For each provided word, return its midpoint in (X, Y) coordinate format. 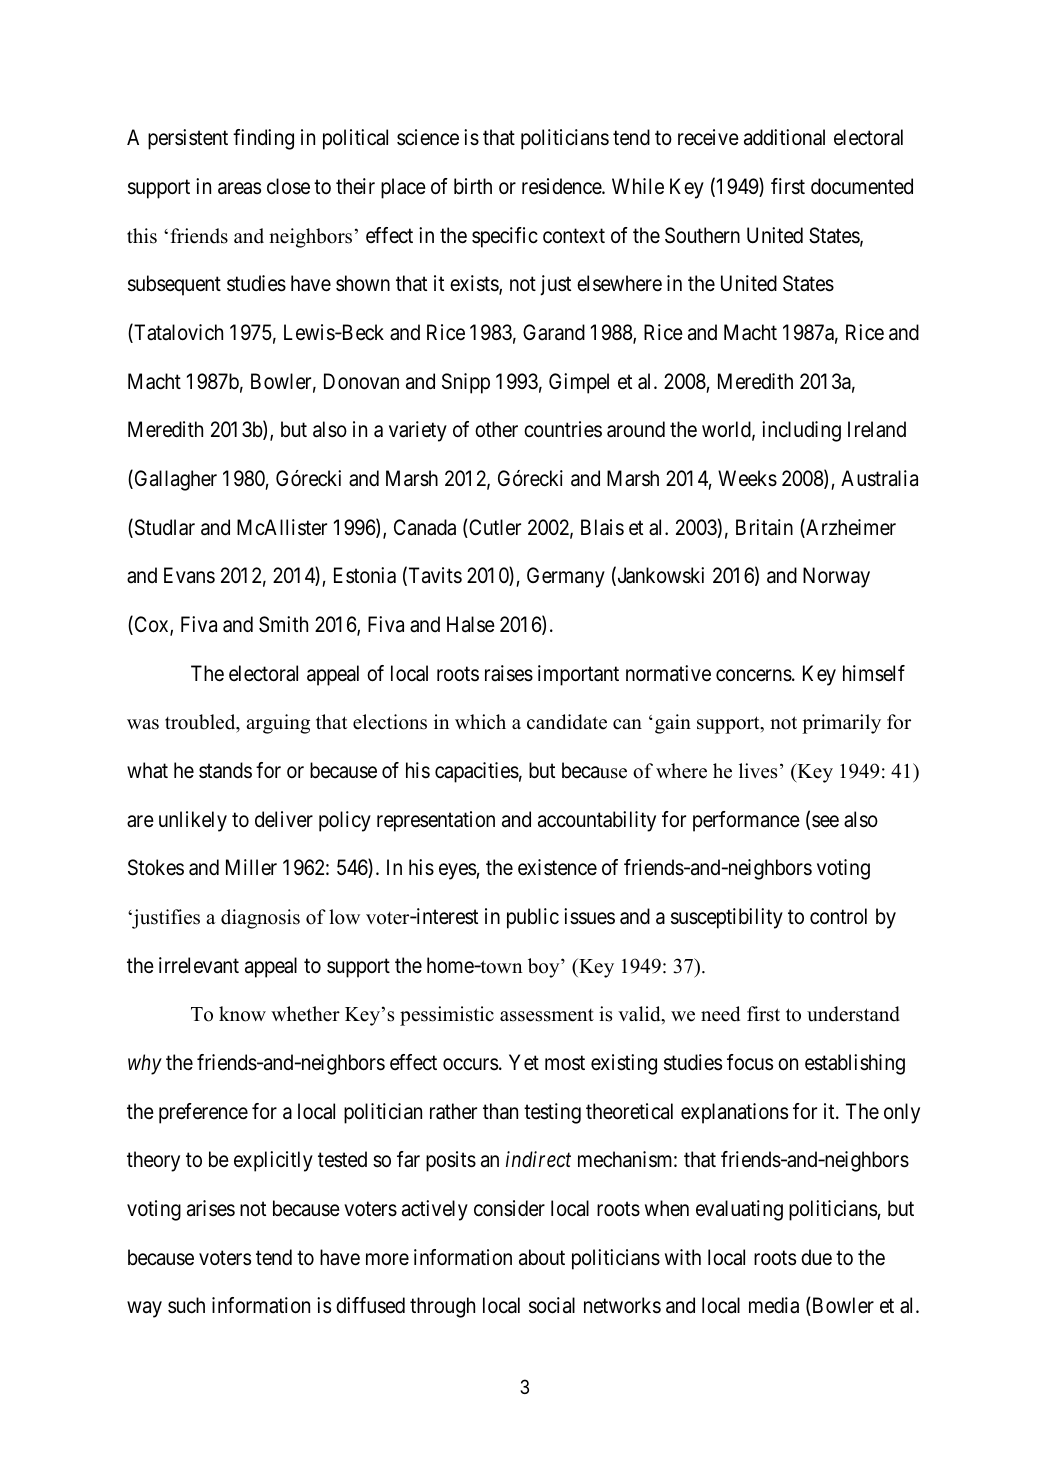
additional (784, 137)
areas (239, 188)
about (542, 1257)
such (186, 1305)
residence (562, 186)
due (816, 1257)
